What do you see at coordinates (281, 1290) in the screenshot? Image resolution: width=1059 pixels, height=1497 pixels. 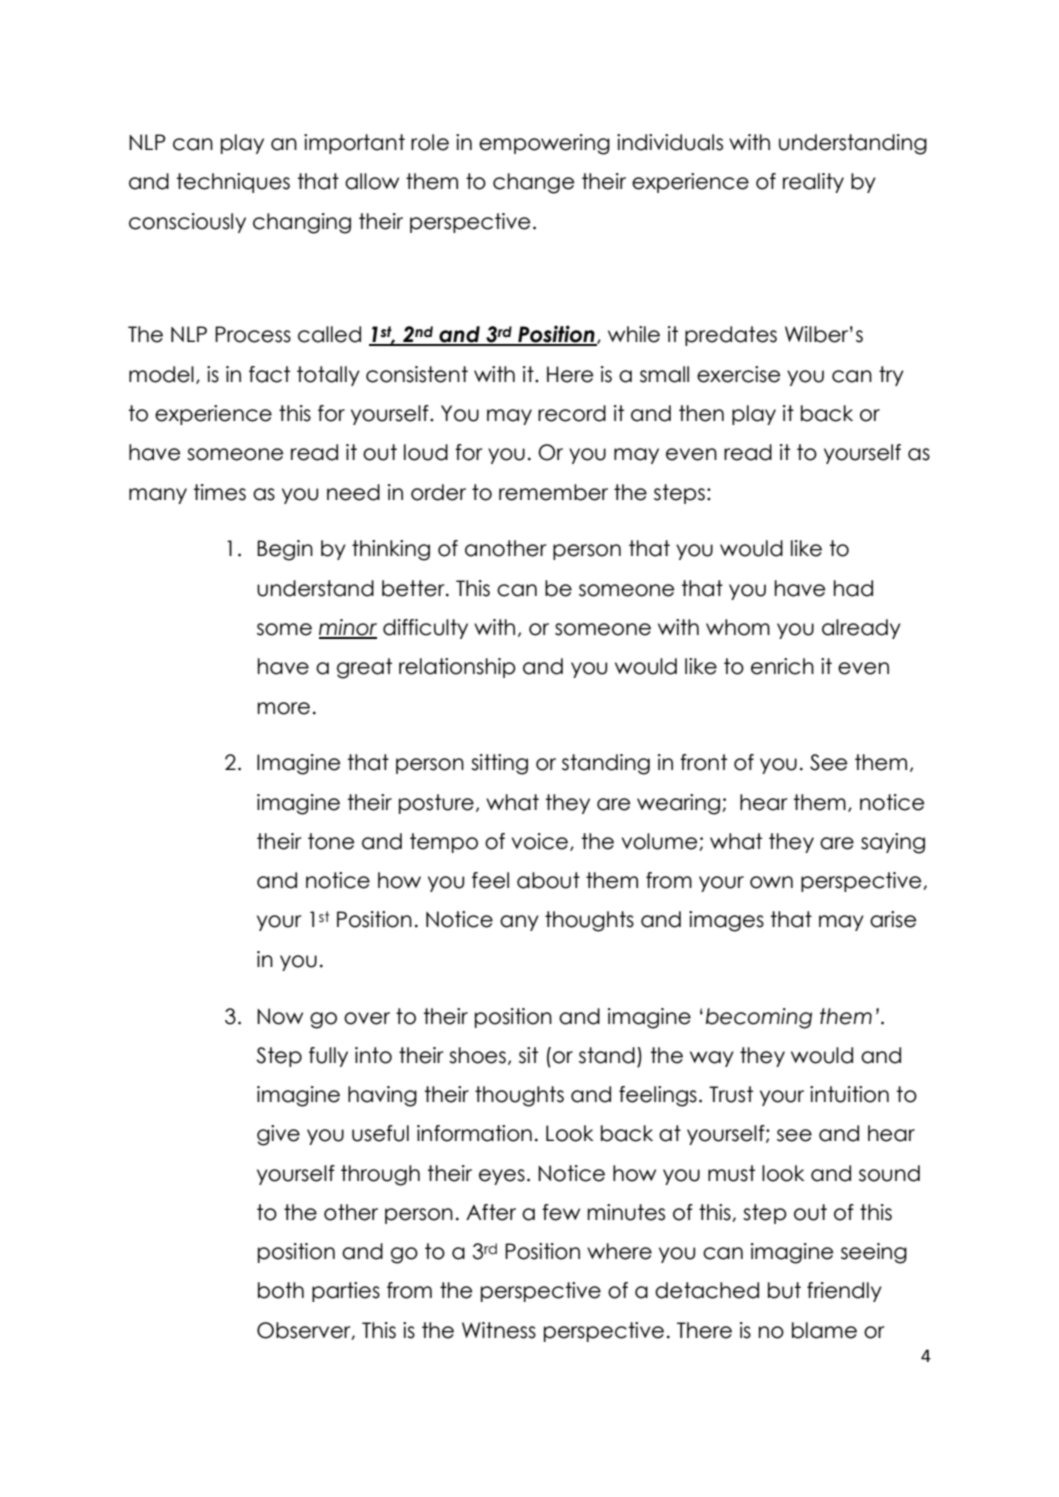 I see `both` at bounding box center [281, 1290].
